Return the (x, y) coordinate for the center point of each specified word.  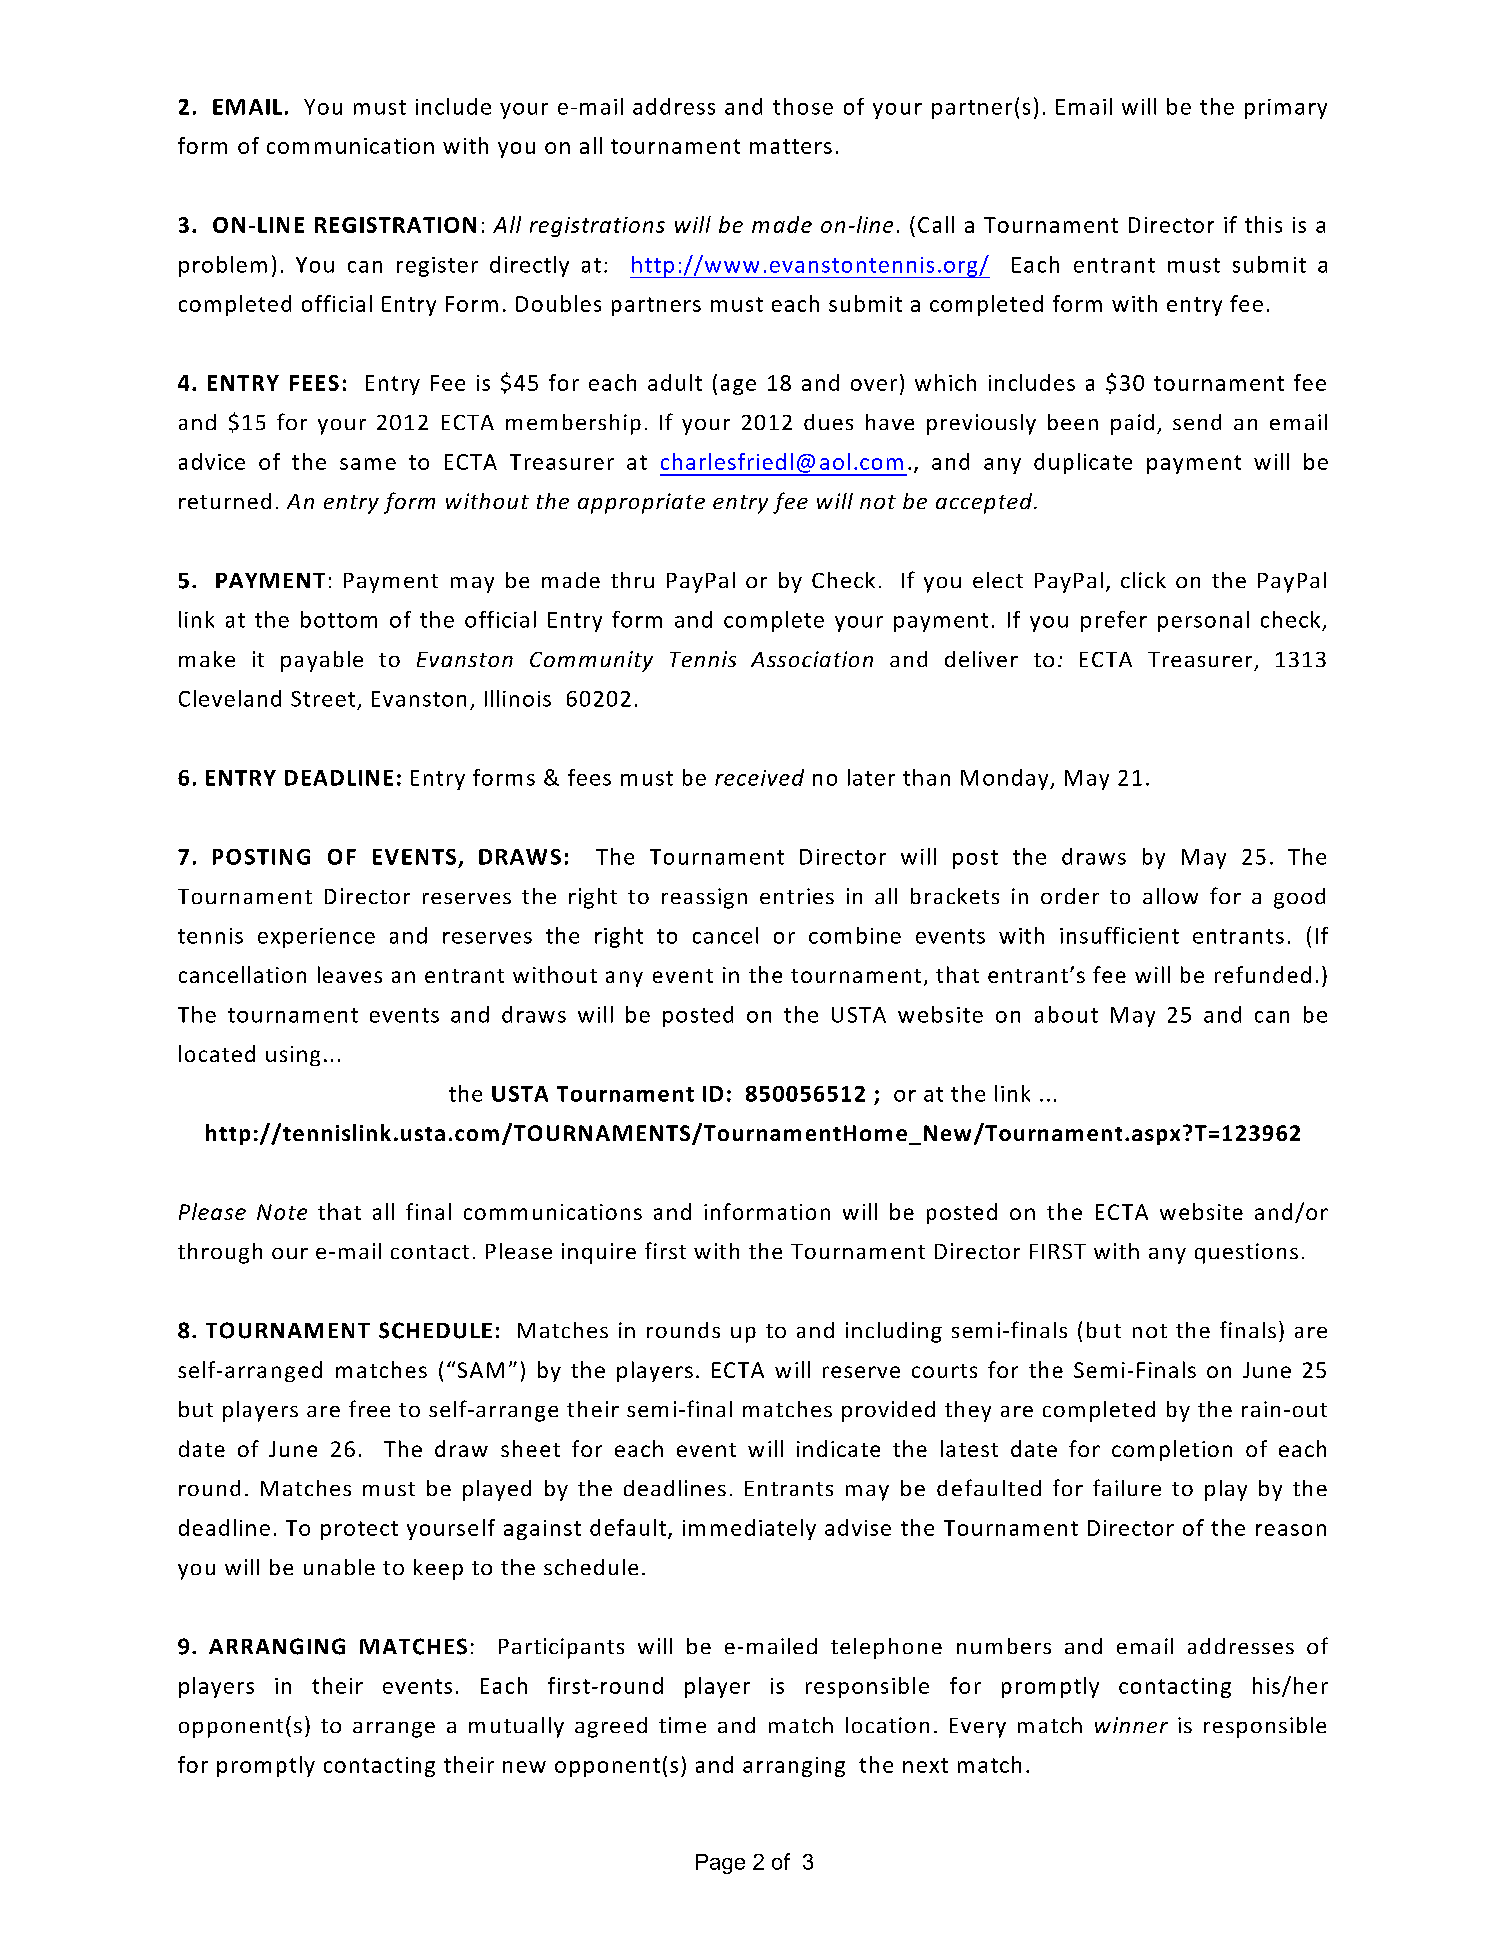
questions (1246, 1253)
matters (791, 146)
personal (1203, 621)
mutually (516, 1727)
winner (1131, 1725)
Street (323, 699)
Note (282, 1212)
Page (720, 1864)
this (1263, 224)
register (437, 267)
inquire (599, 1253)
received (759, 777)
